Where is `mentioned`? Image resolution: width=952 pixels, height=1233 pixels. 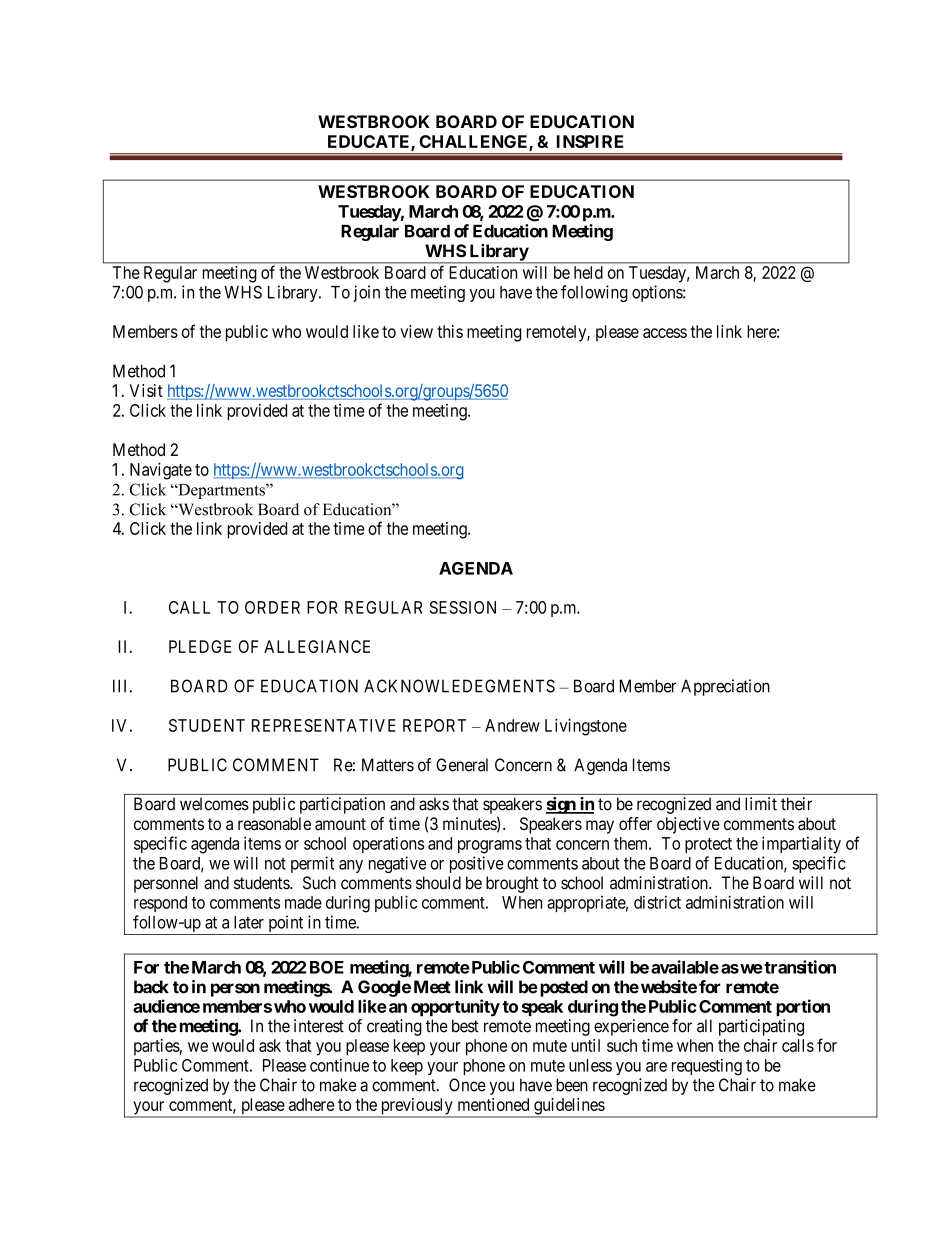
mentioned is located at coordinates (493, 1104).
